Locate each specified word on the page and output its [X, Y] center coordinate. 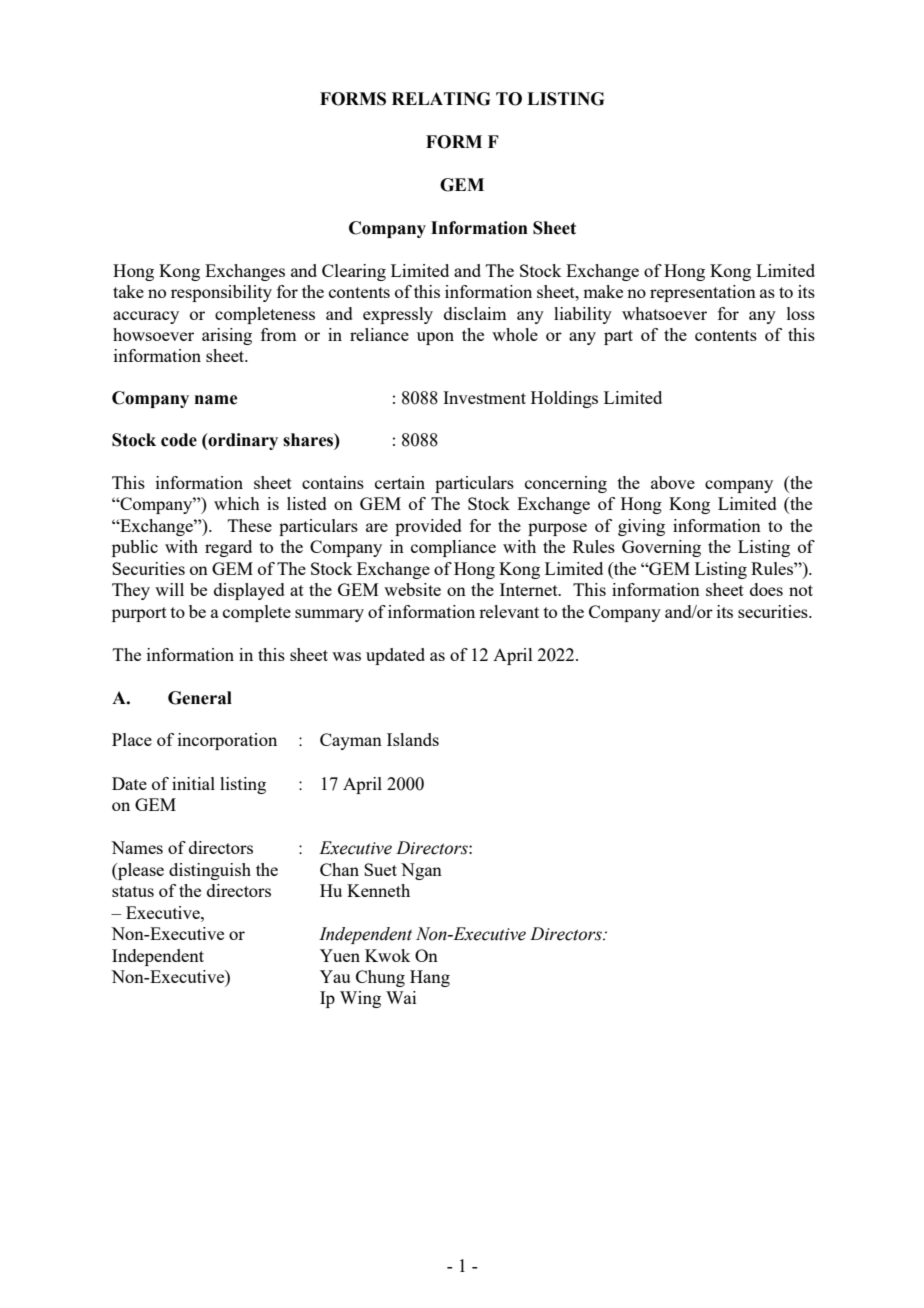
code [179, 440]
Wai [401, 997]
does [766, 589]
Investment [484, 397]
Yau [335, 976]
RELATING [441, 99]
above [673, 482]
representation [703, 293]
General [200, 698]
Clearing [354, 272]
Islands [413, 739]
